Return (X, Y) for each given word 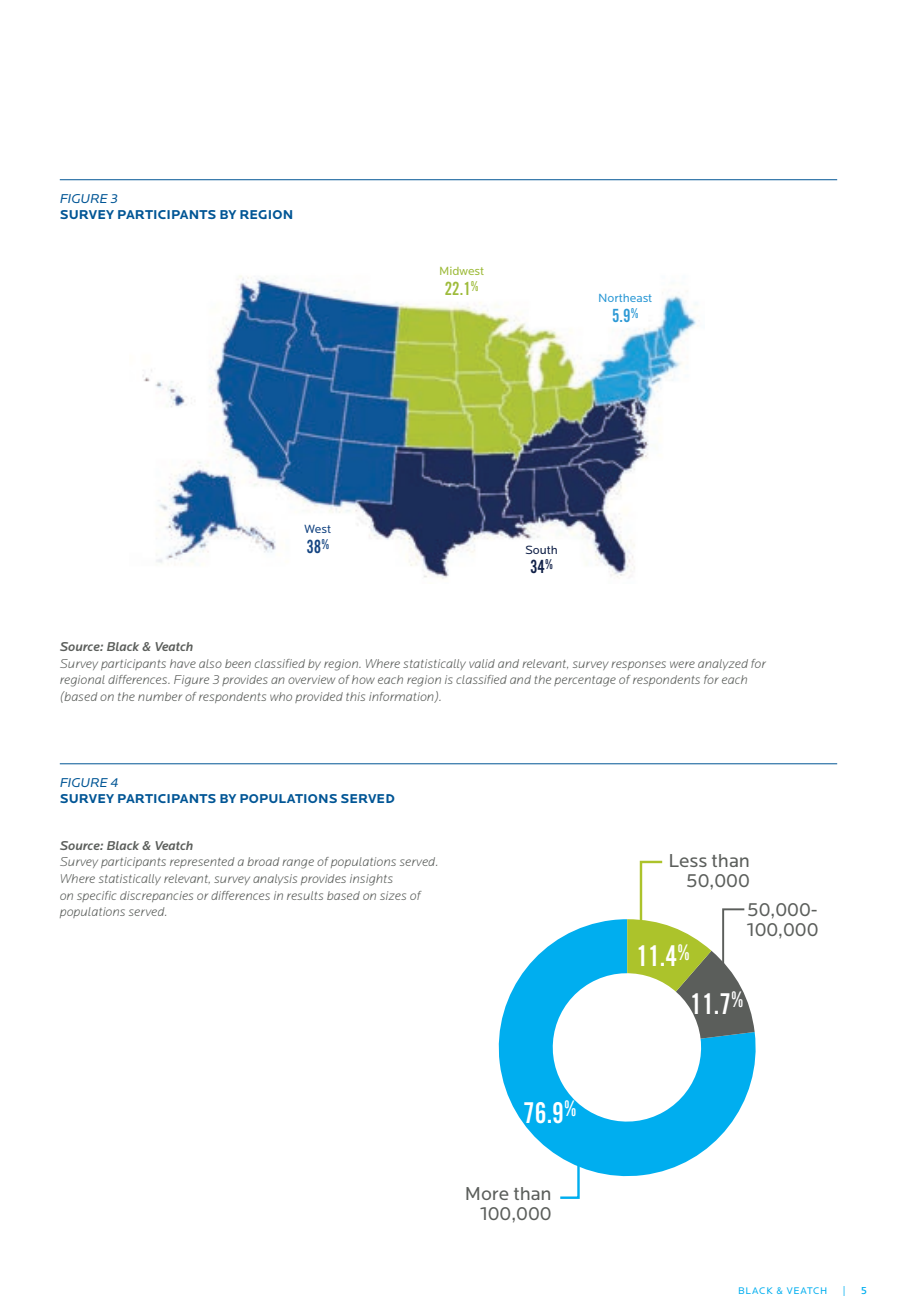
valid (482, 663)
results (305, 895)
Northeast (625, 298)
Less (688, 860)
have (183, 663)
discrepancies (156, 896)
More (487, 1193)
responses (638, 665)
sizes (393, 895)
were (682, 664)
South (541, 549)
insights (371, 880)
